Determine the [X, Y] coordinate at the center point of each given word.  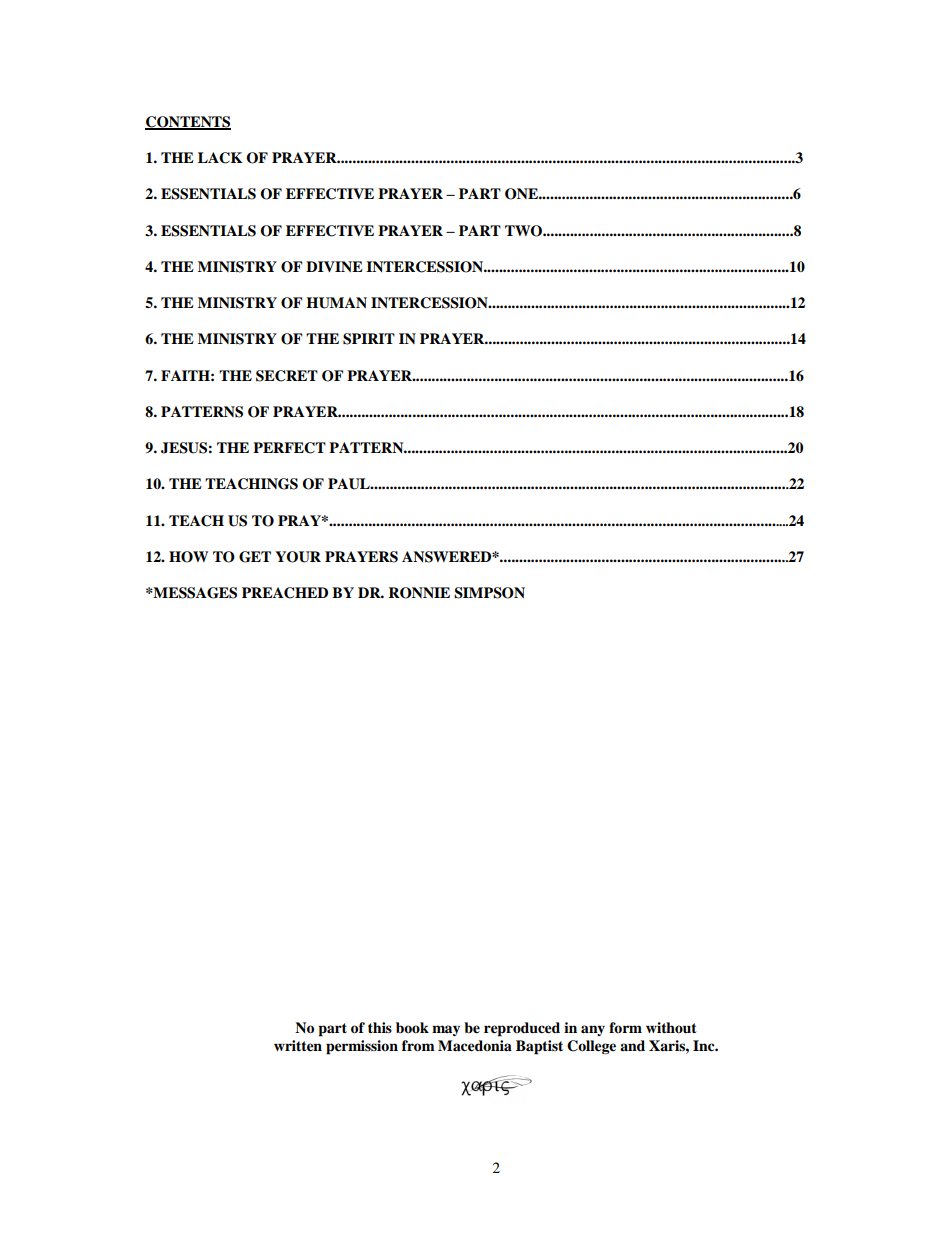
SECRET [287, 376]
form [625, 1027]
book [412, 1027]
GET [255, 557]
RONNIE [419, 593]
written [298, 1046]
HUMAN [336, 303]
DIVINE [334, 266]
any [593, 1030]
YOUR [298, 557]
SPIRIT [369, 339]
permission [362, 1047]
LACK [220, 158]
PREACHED [285, 593]
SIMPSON [489, 593]
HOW [188, 557]
